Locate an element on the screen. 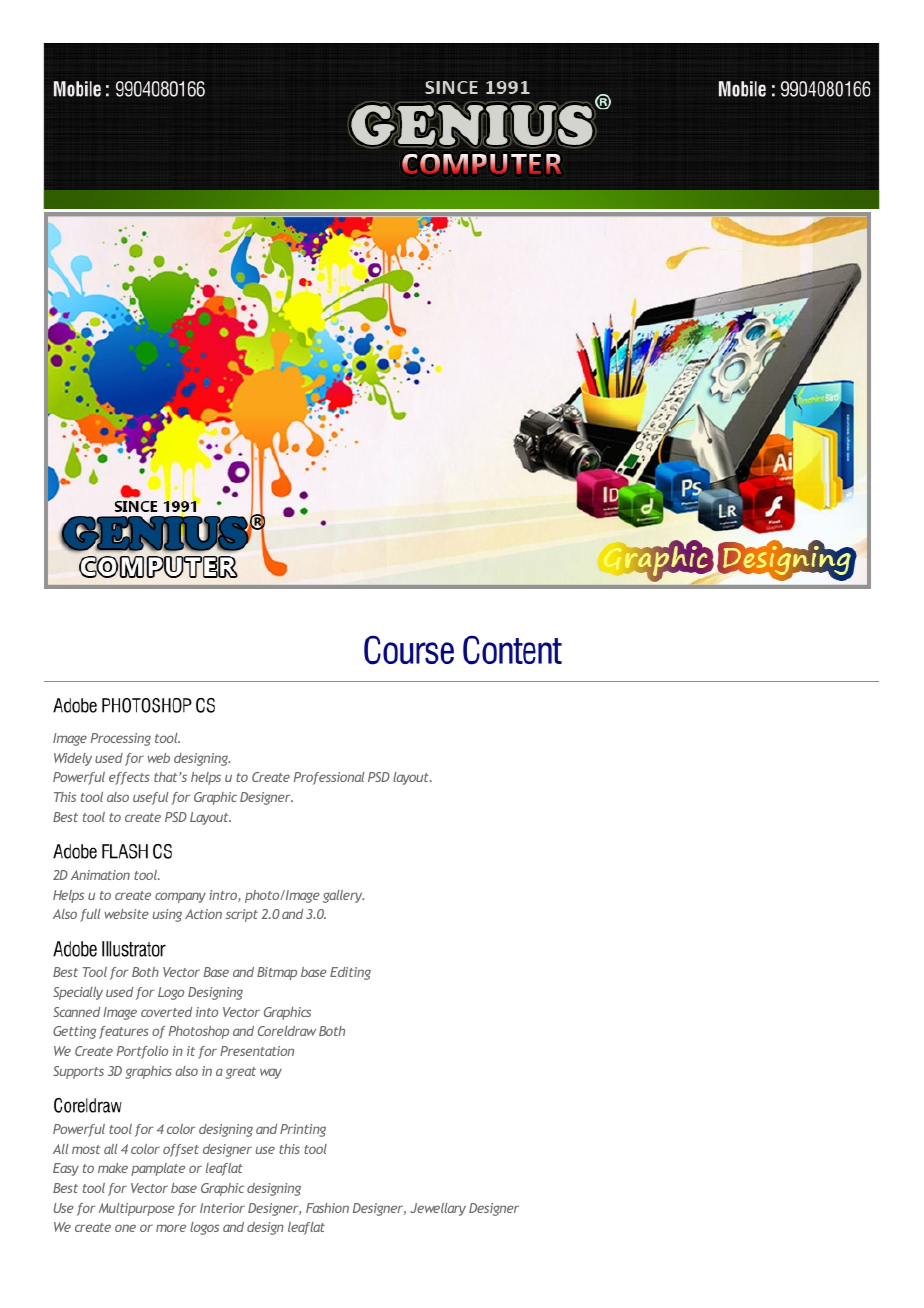 The width and height of the screenshot is (924, 1308). gallery is located at coordinates (343, 896).
